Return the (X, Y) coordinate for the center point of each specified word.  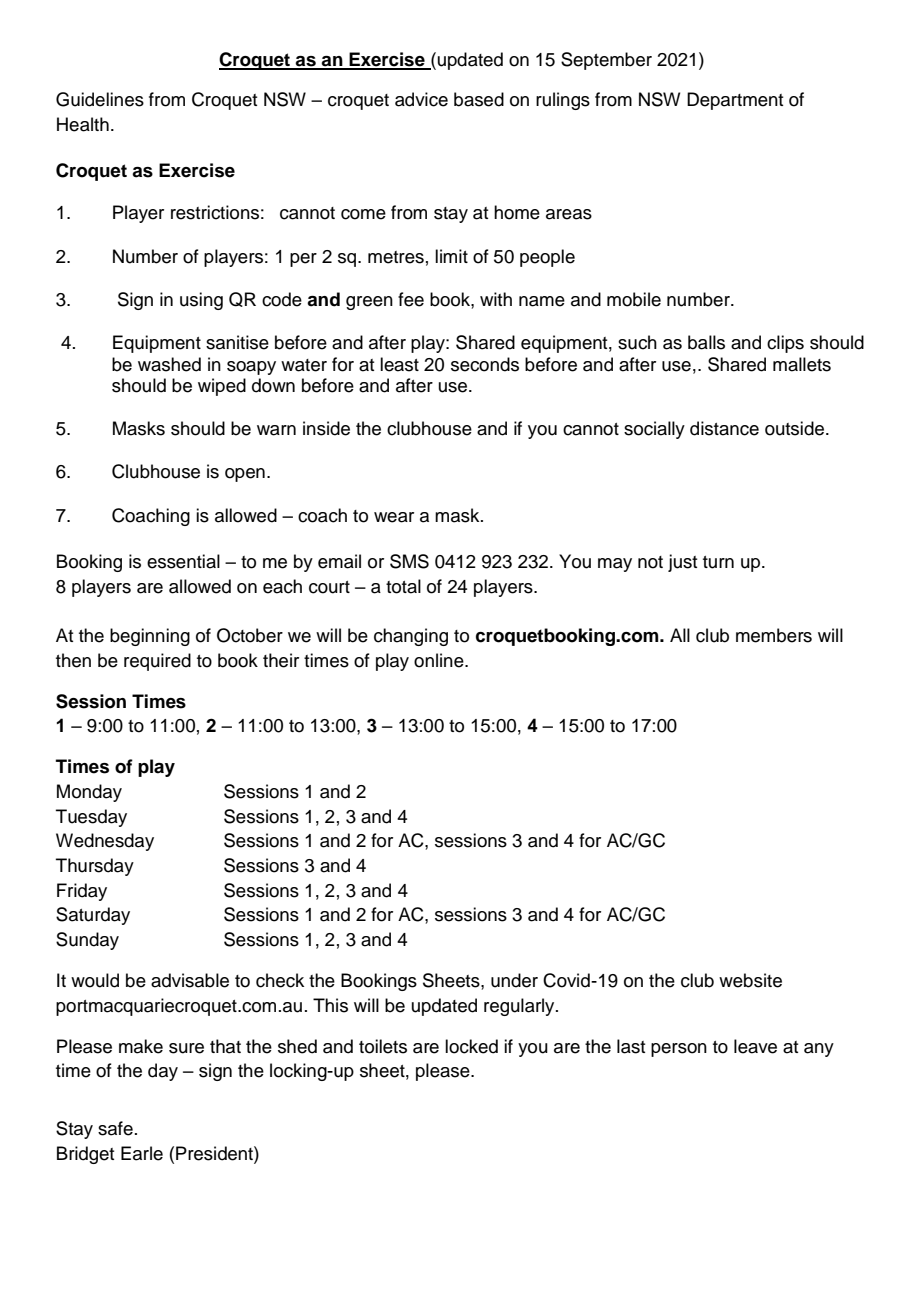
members (774, 635)
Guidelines (100, 99)
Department (735, 101)
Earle (142, 1153)
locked (471, 1046)
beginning (150, 637)
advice (421, 99)
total (403, 586)
